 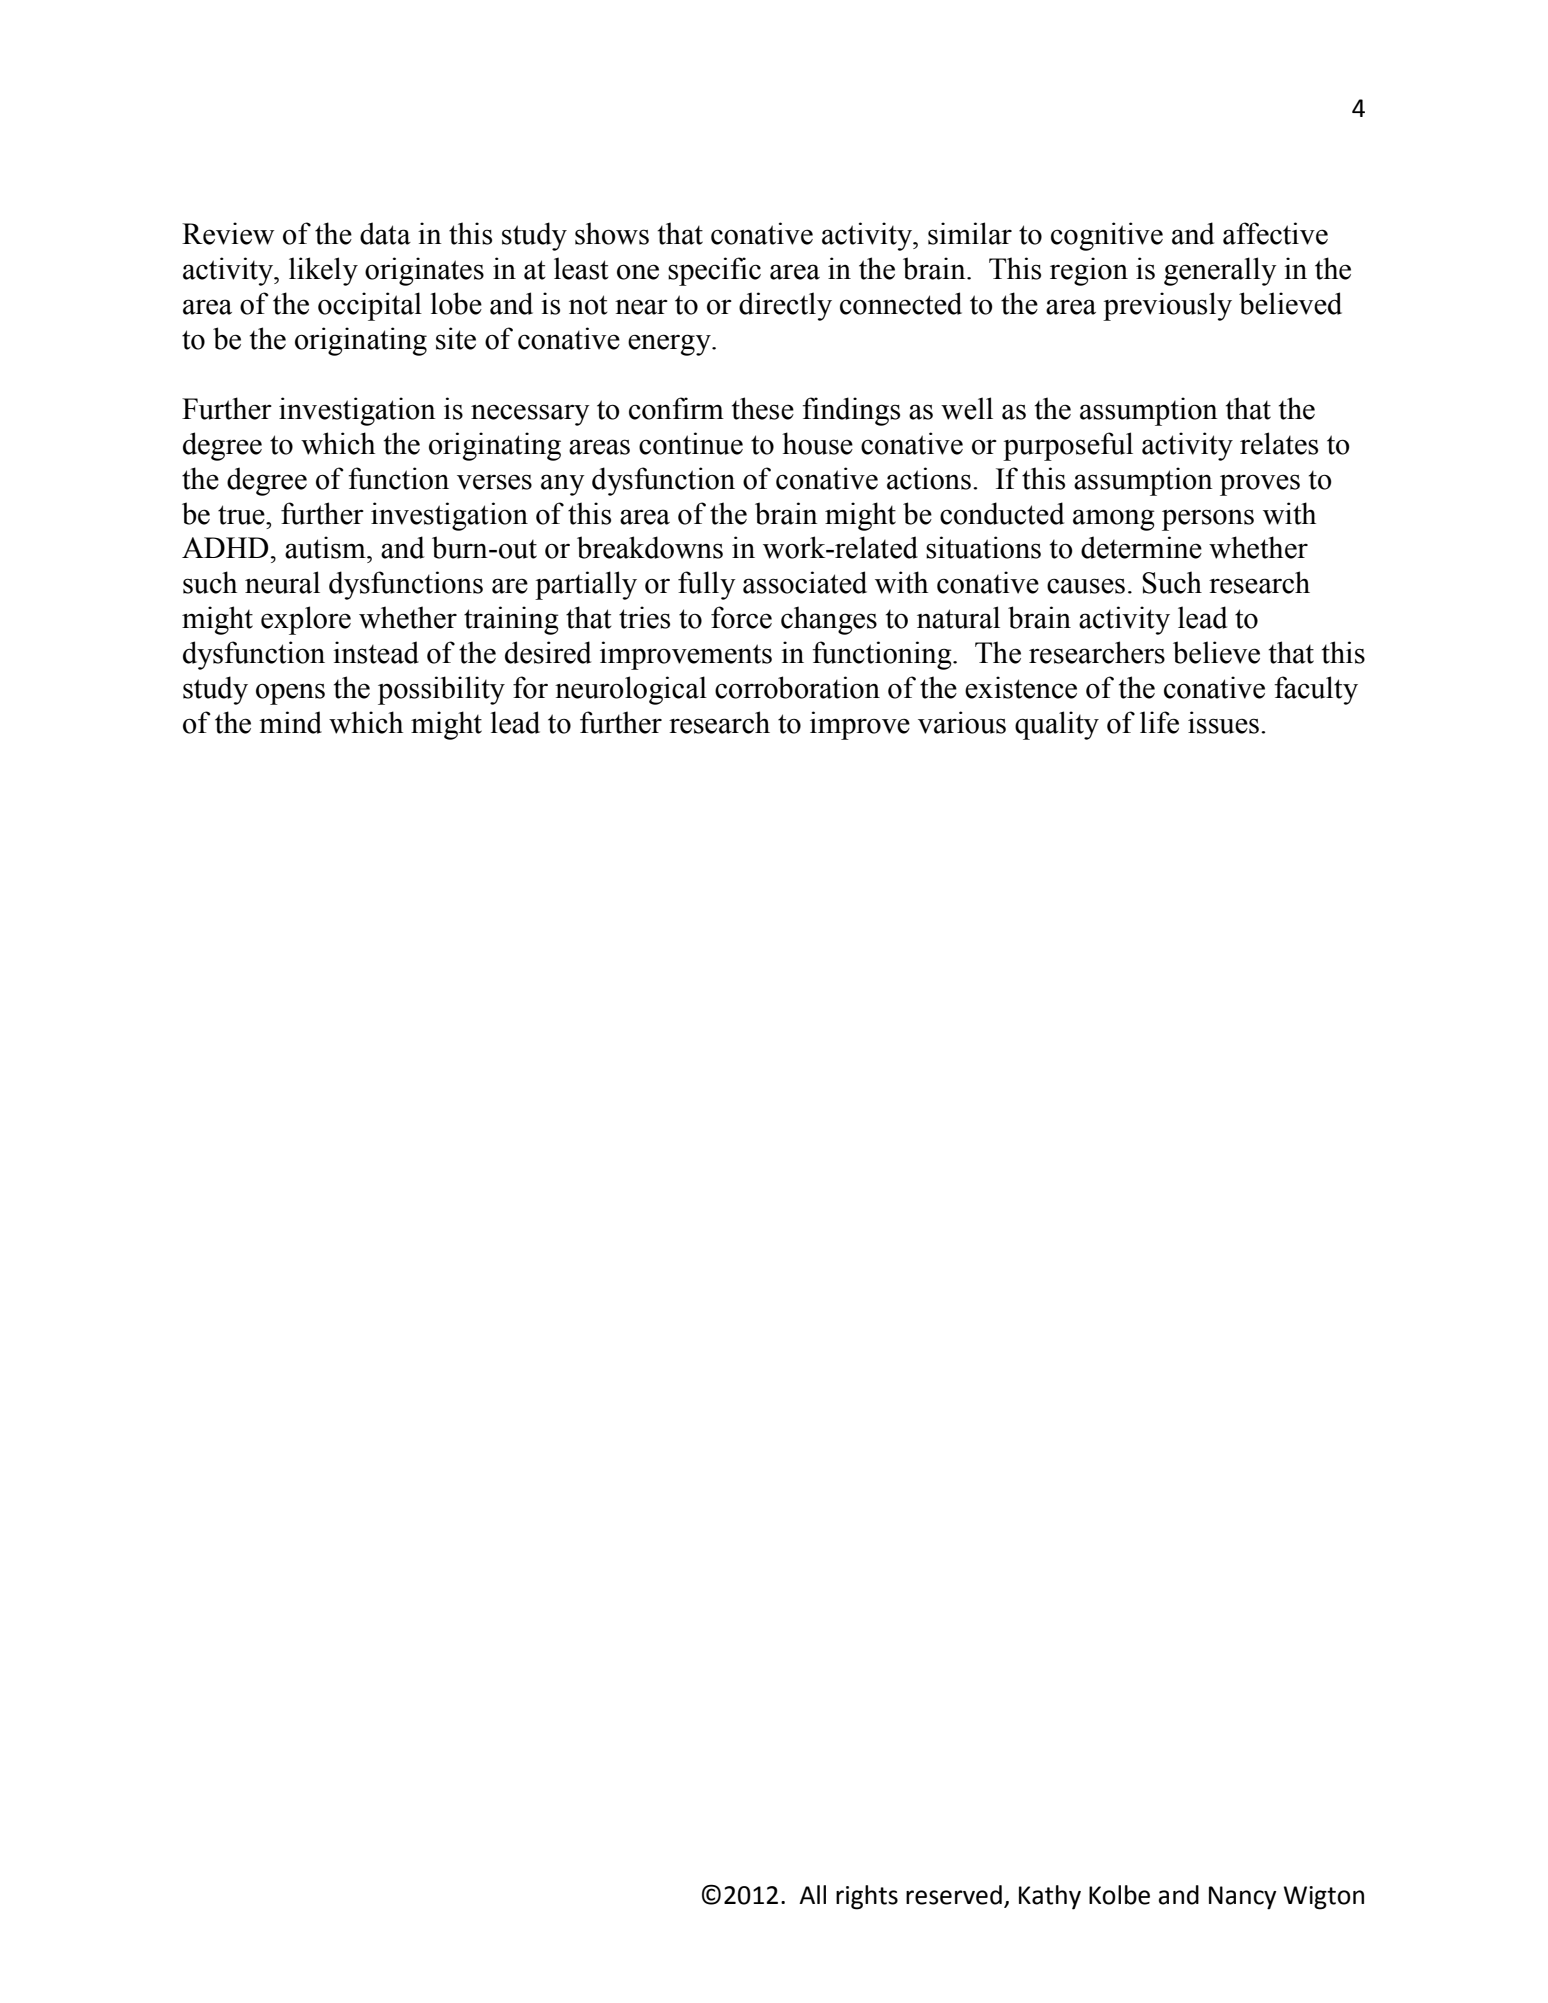 I want to click on directly, so click(x=785, y=306).
